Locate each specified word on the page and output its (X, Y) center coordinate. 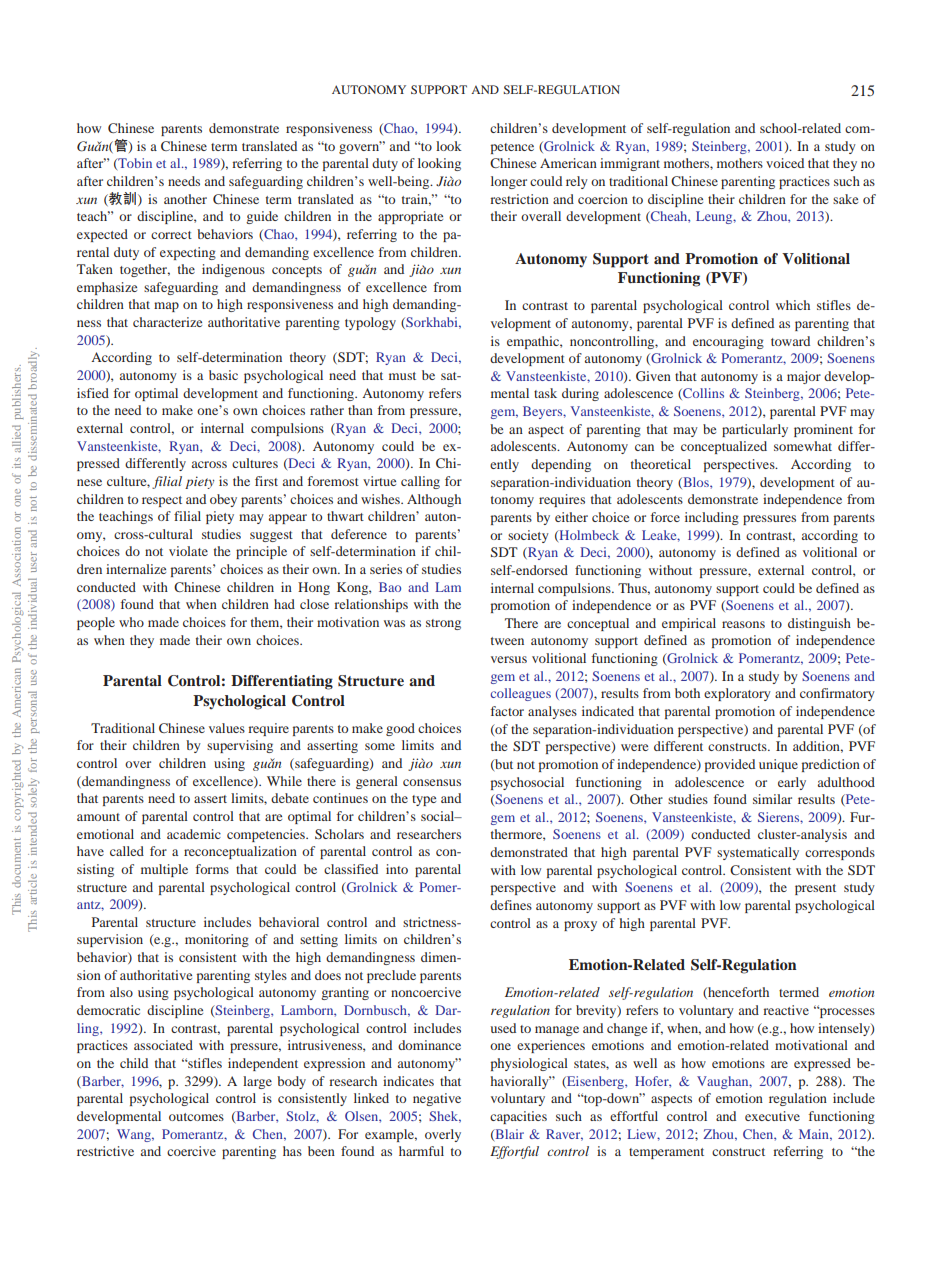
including (712, 518)
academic (194, 834)
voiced (785, 163)
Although (434, 500)
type (424, 800)
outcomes (196, 1117)
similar (772, 799)
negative (437, 1099)
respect (162, 501)
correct (171, 235)
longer (509, 182)
